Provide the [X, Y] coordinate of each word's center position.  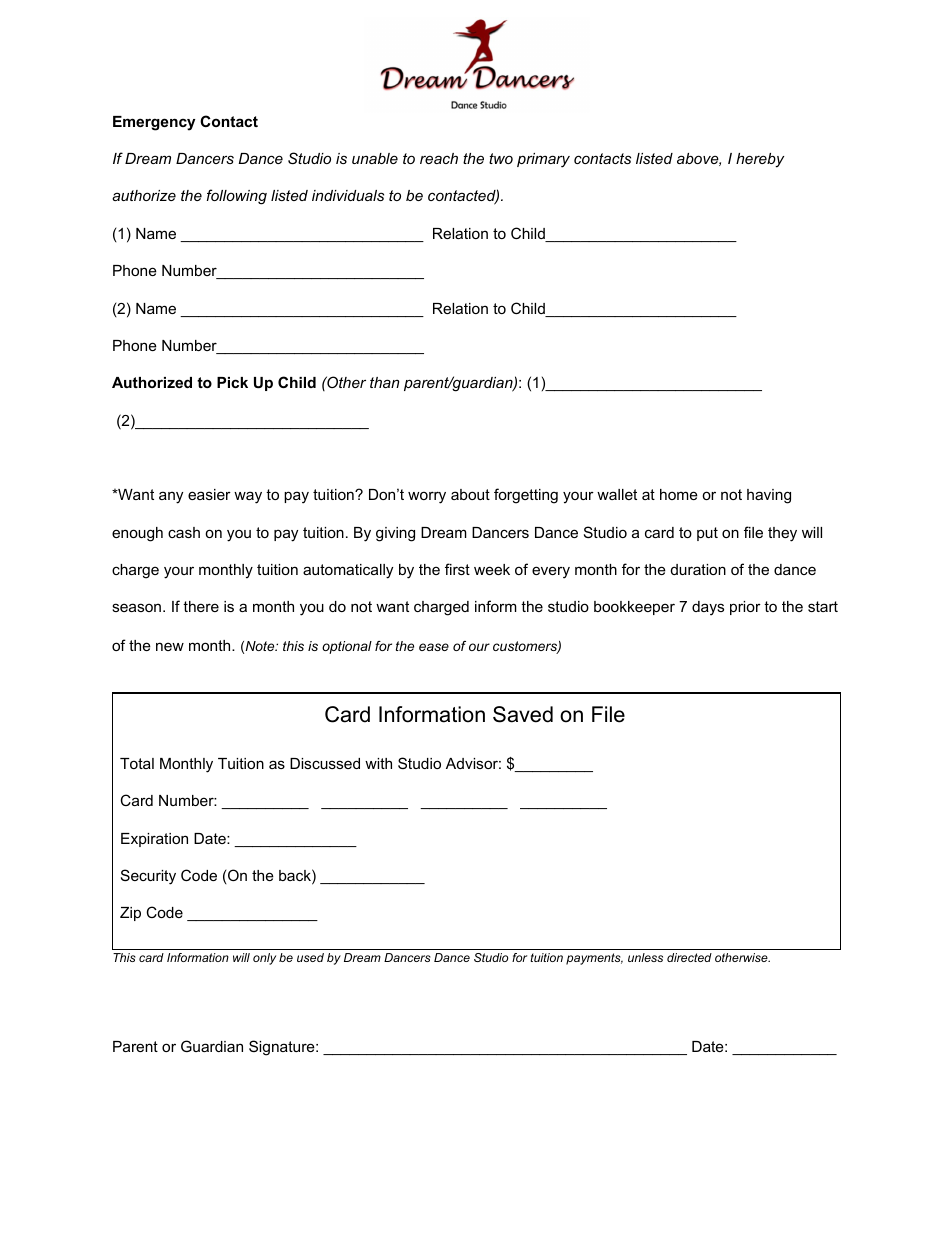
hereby [760, 160]
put [707, 534]
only [264, 959]
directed [689, 957]
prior [745, 608]
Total [137, 763]
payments [594, 959]
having [769, 496]
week [492, 569]
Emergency [154, 123]
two [501, 158]
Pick [232, 382]
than [384, 382]
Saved [523, 714]
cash [184, 532]
